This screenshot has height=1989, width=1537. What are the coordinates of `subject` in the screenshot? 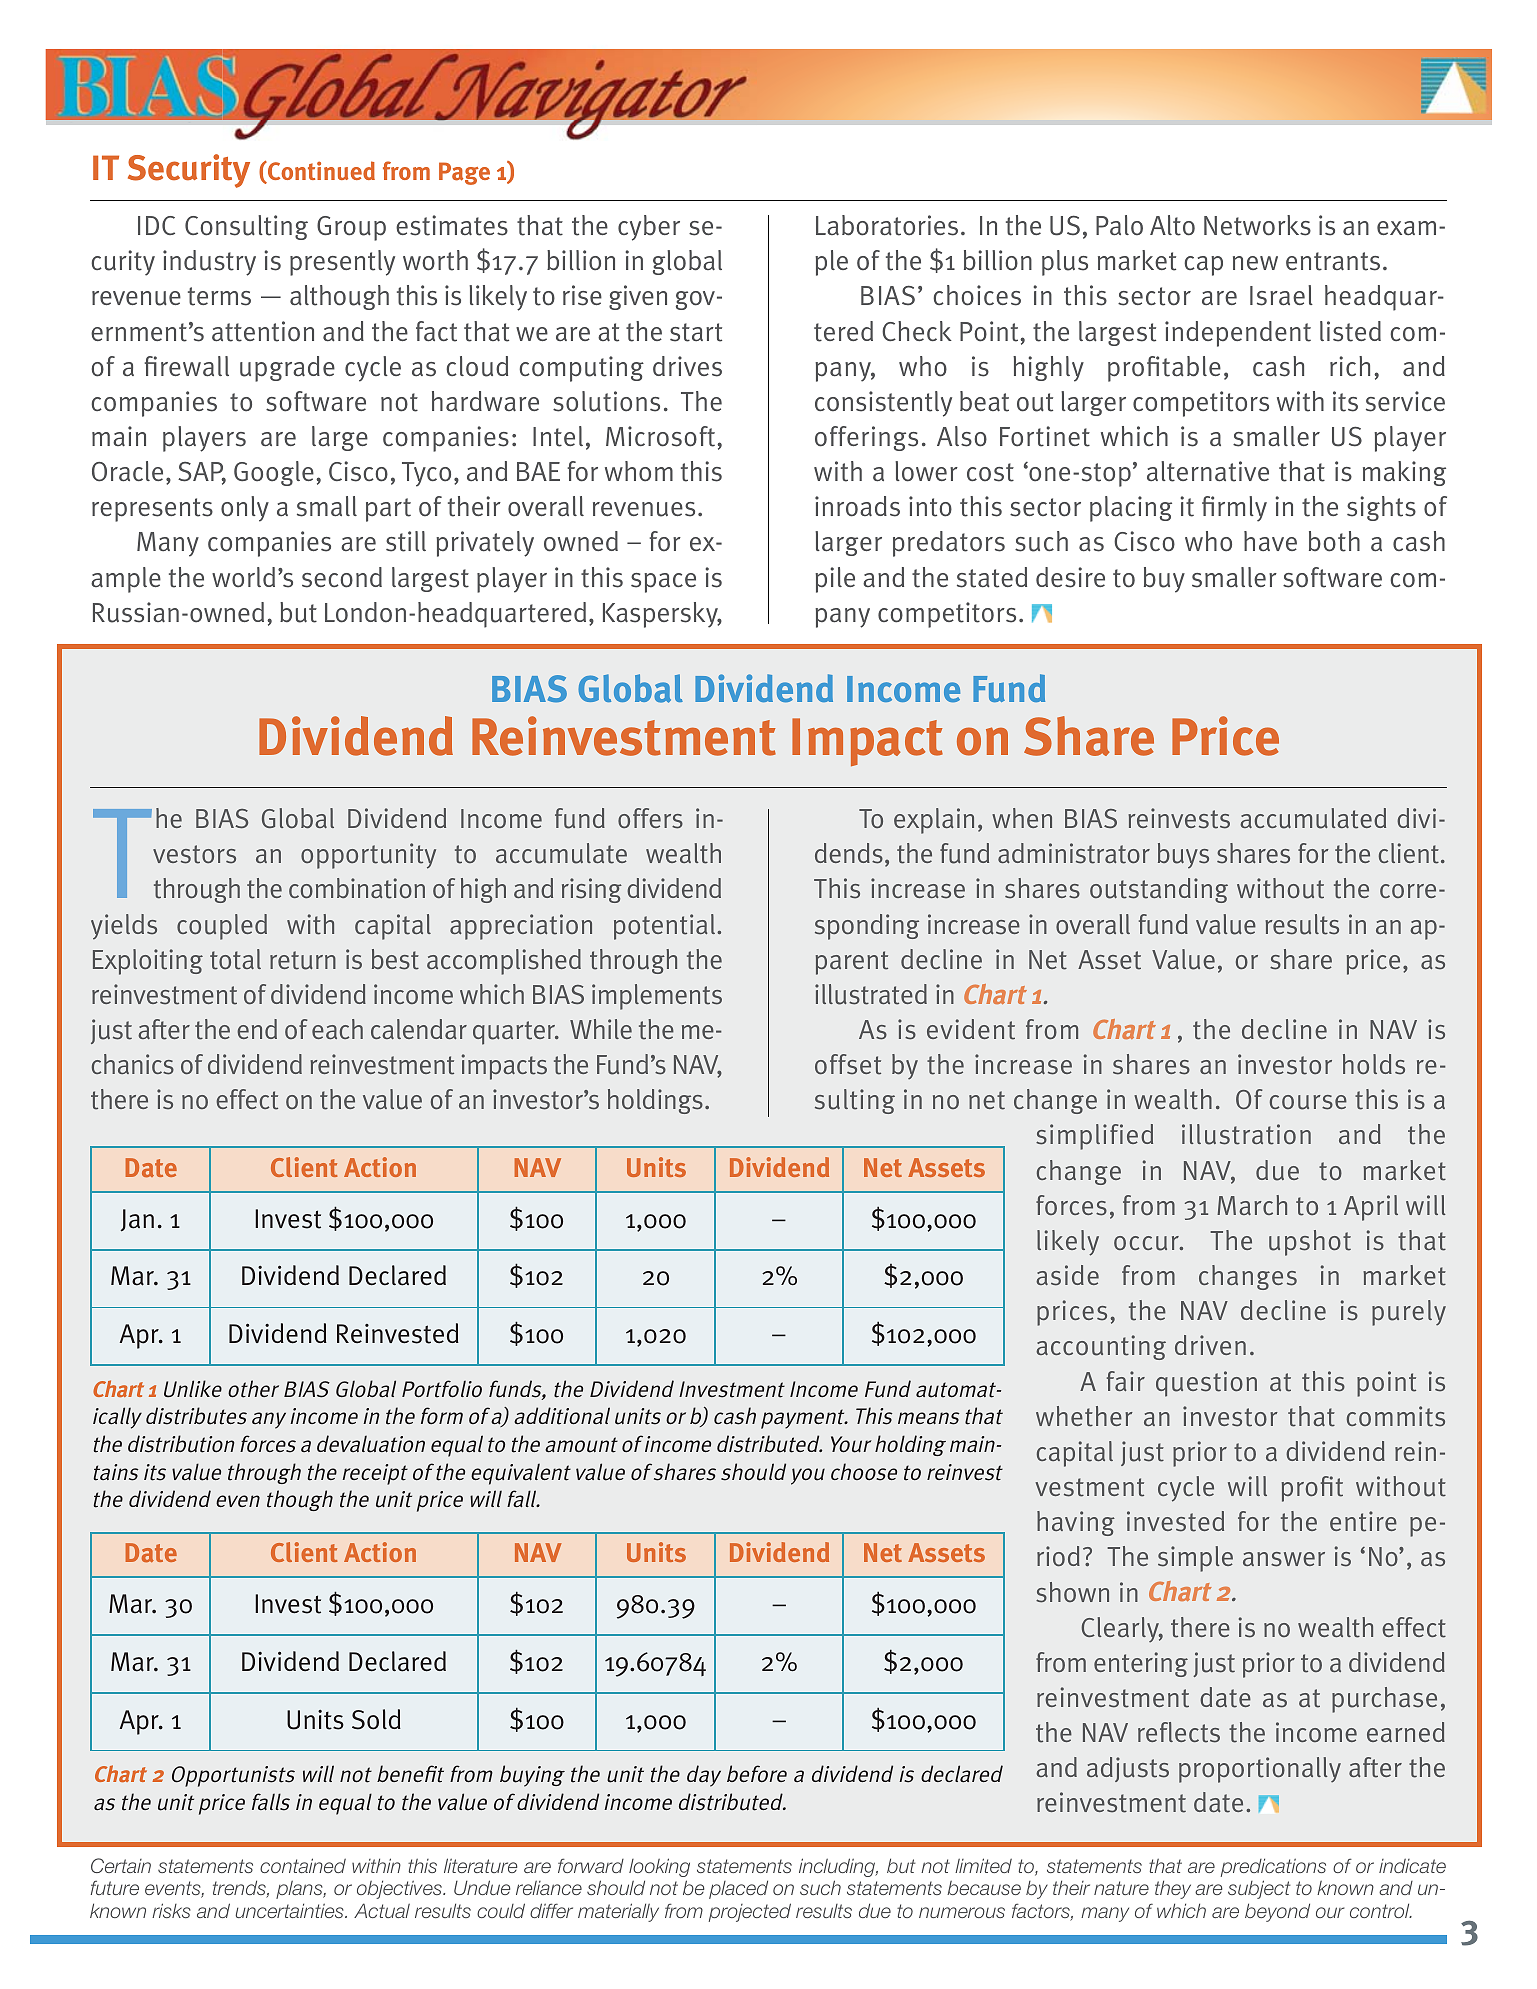 It's located at (1259, 1889).
